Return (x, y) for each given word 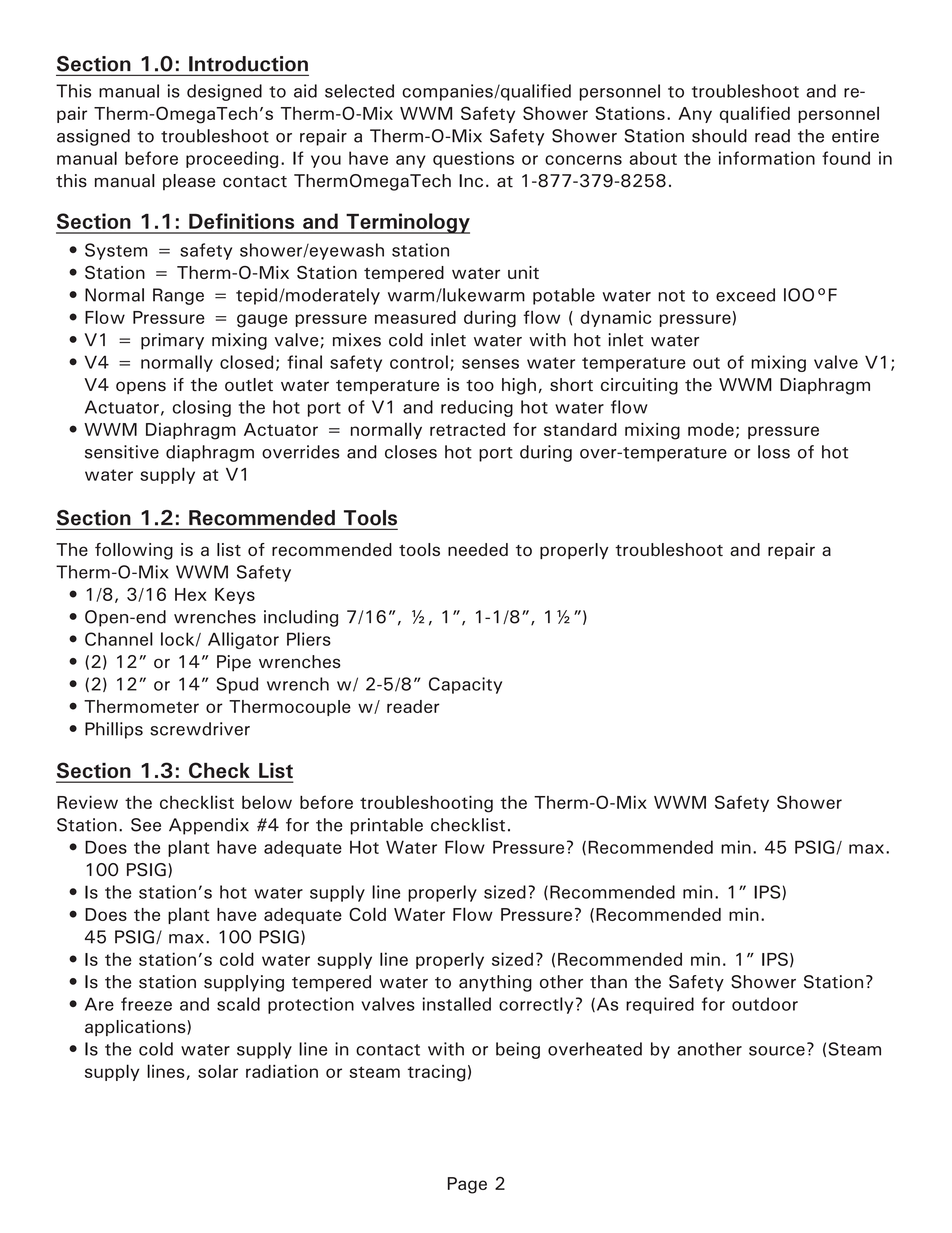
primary (172, 341)
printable (386, 826)
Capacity (465, 685)
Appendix (209, 826)
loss (774, 452)
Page (467, 1185)
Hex (191, 594)
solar (218, 1071)
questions (473, 159)
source (777, 1051)
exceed (745, 295)
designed (224, 92)
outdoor (765, 1004)
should (719, 136)
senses (490, 364)
